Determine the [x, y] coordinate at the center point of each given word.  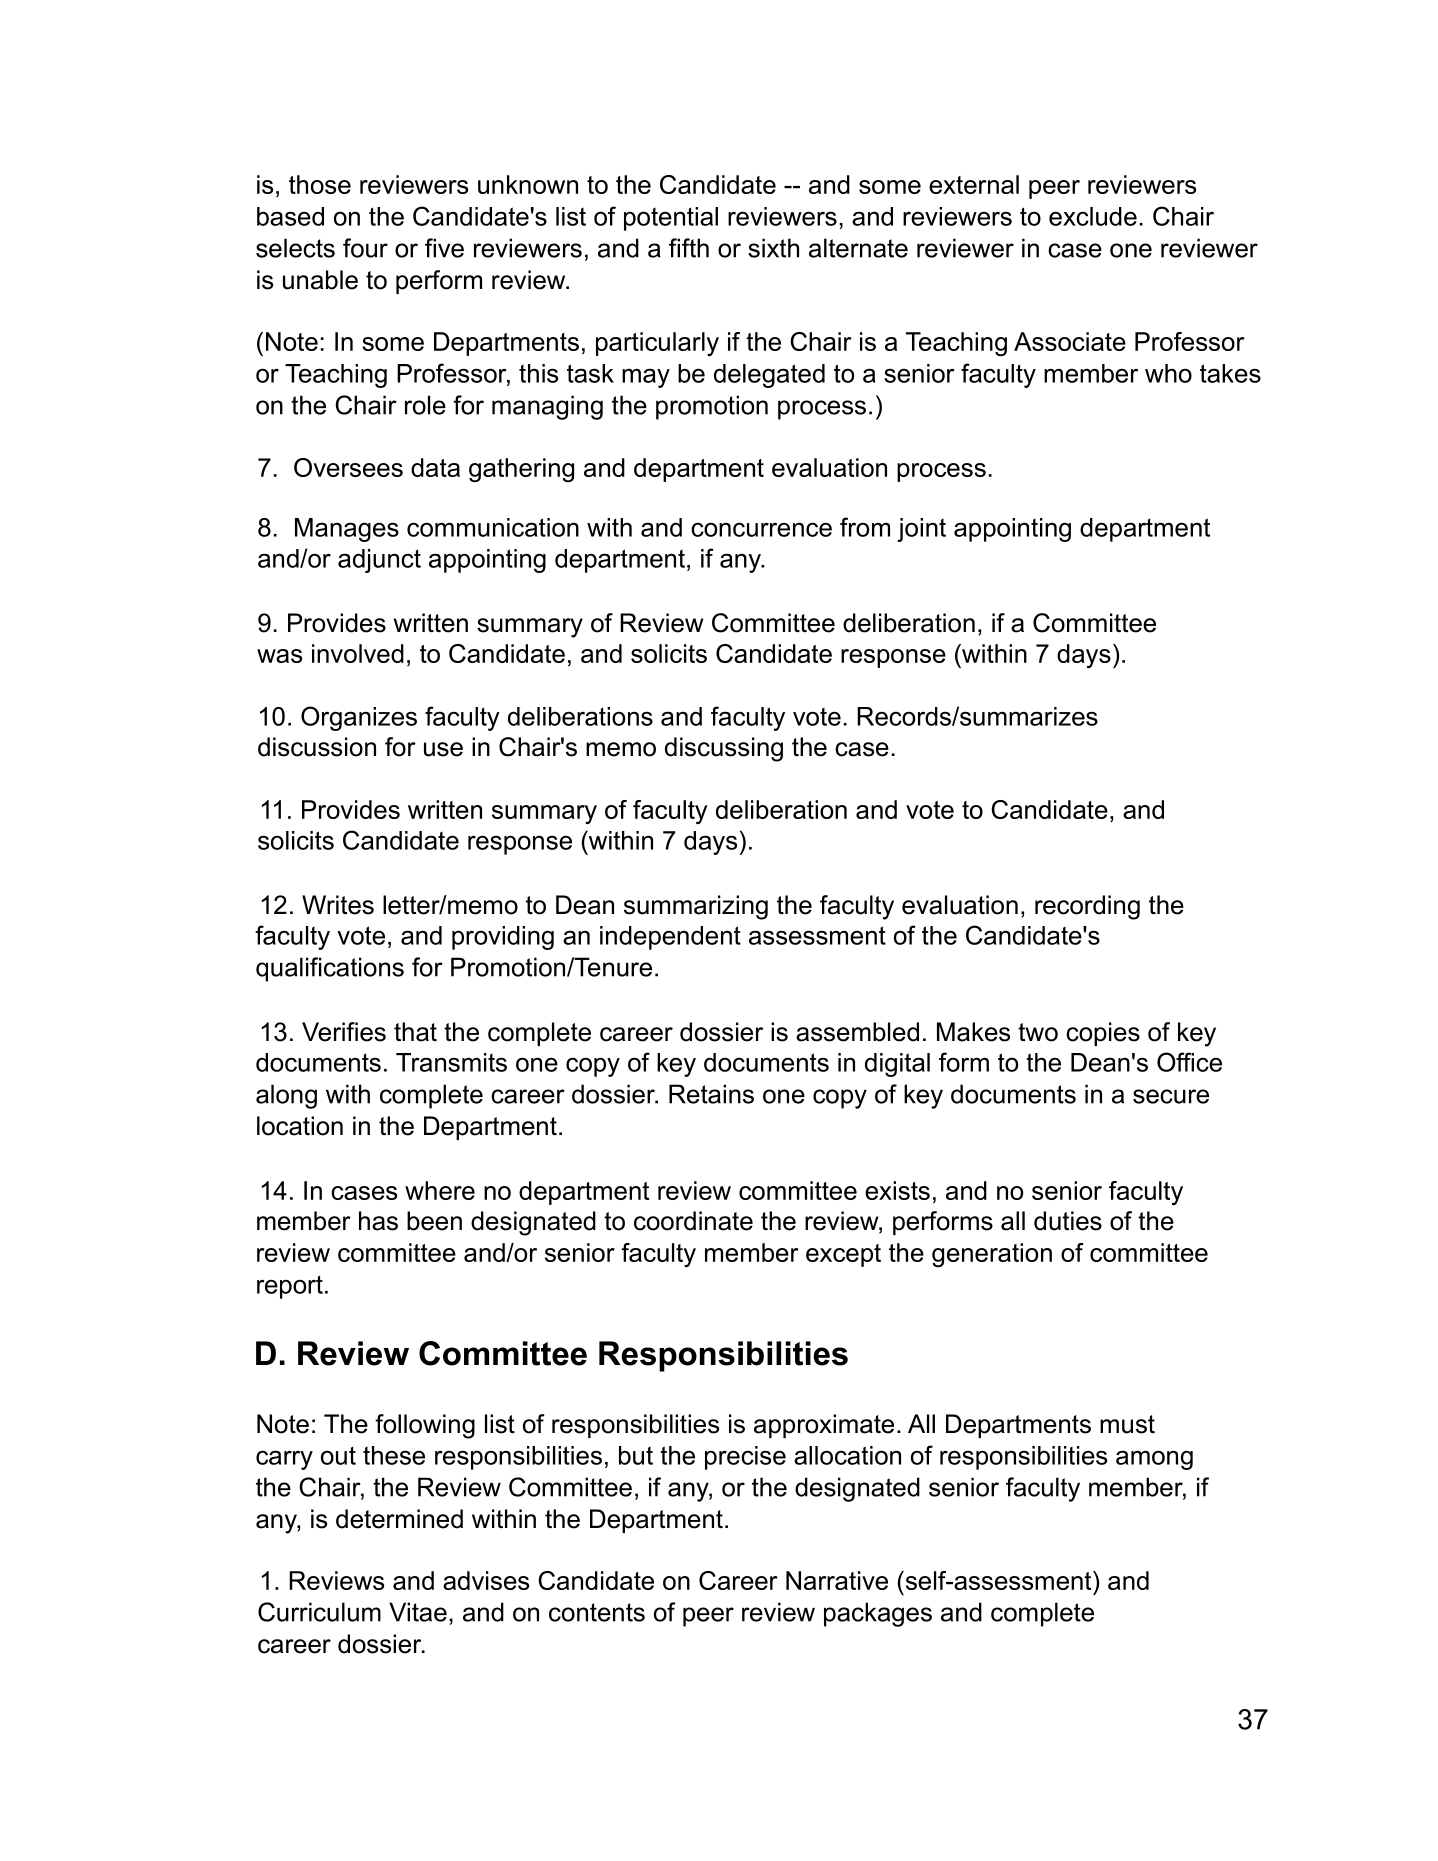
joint [921, 530]
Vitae [418, 1612]
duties [1068, 1221]
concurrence [761, 529]
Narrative [837, 1580]
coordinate [693, 1221]
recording [1087, 907]
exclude [1093, 216]
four [365, 248]
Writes [338, 905]
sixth [773, 248]
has [378, 1221]
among [1154, 1460]
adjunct [379, 561]
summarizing [696, 907]
